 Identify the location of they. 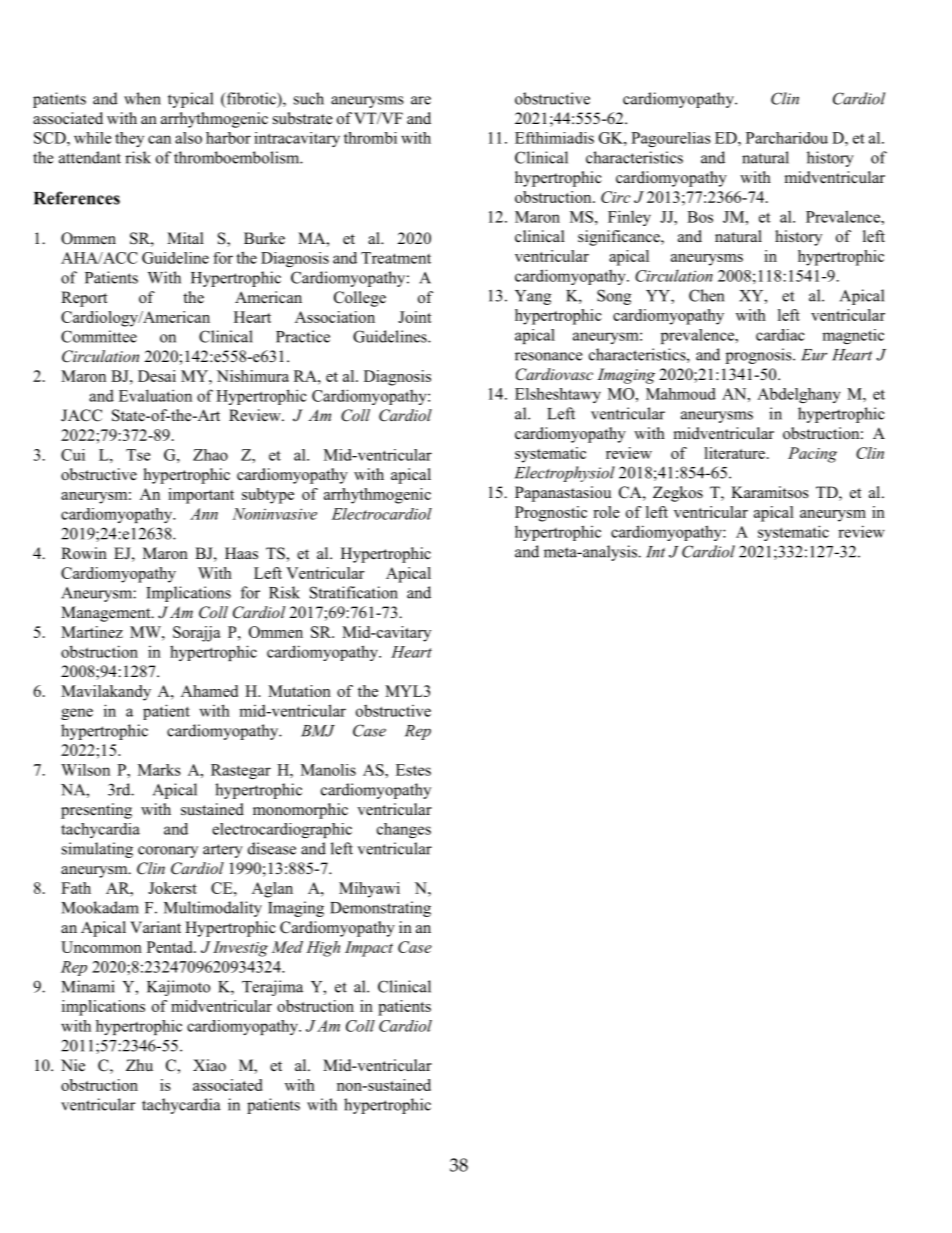
(129, 139).
